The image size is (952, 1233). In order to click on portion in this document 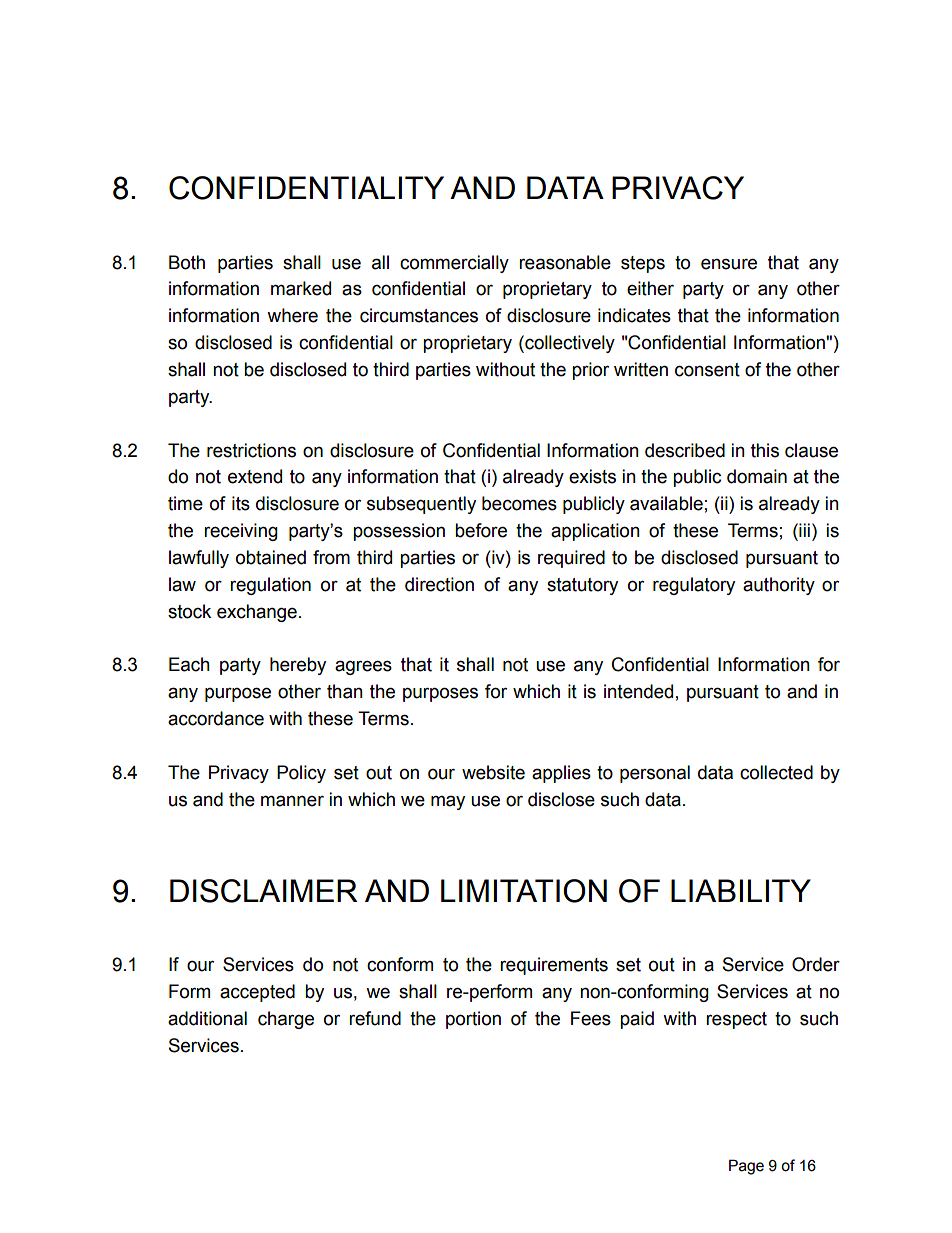, I will do `click(473, 1020)`.
